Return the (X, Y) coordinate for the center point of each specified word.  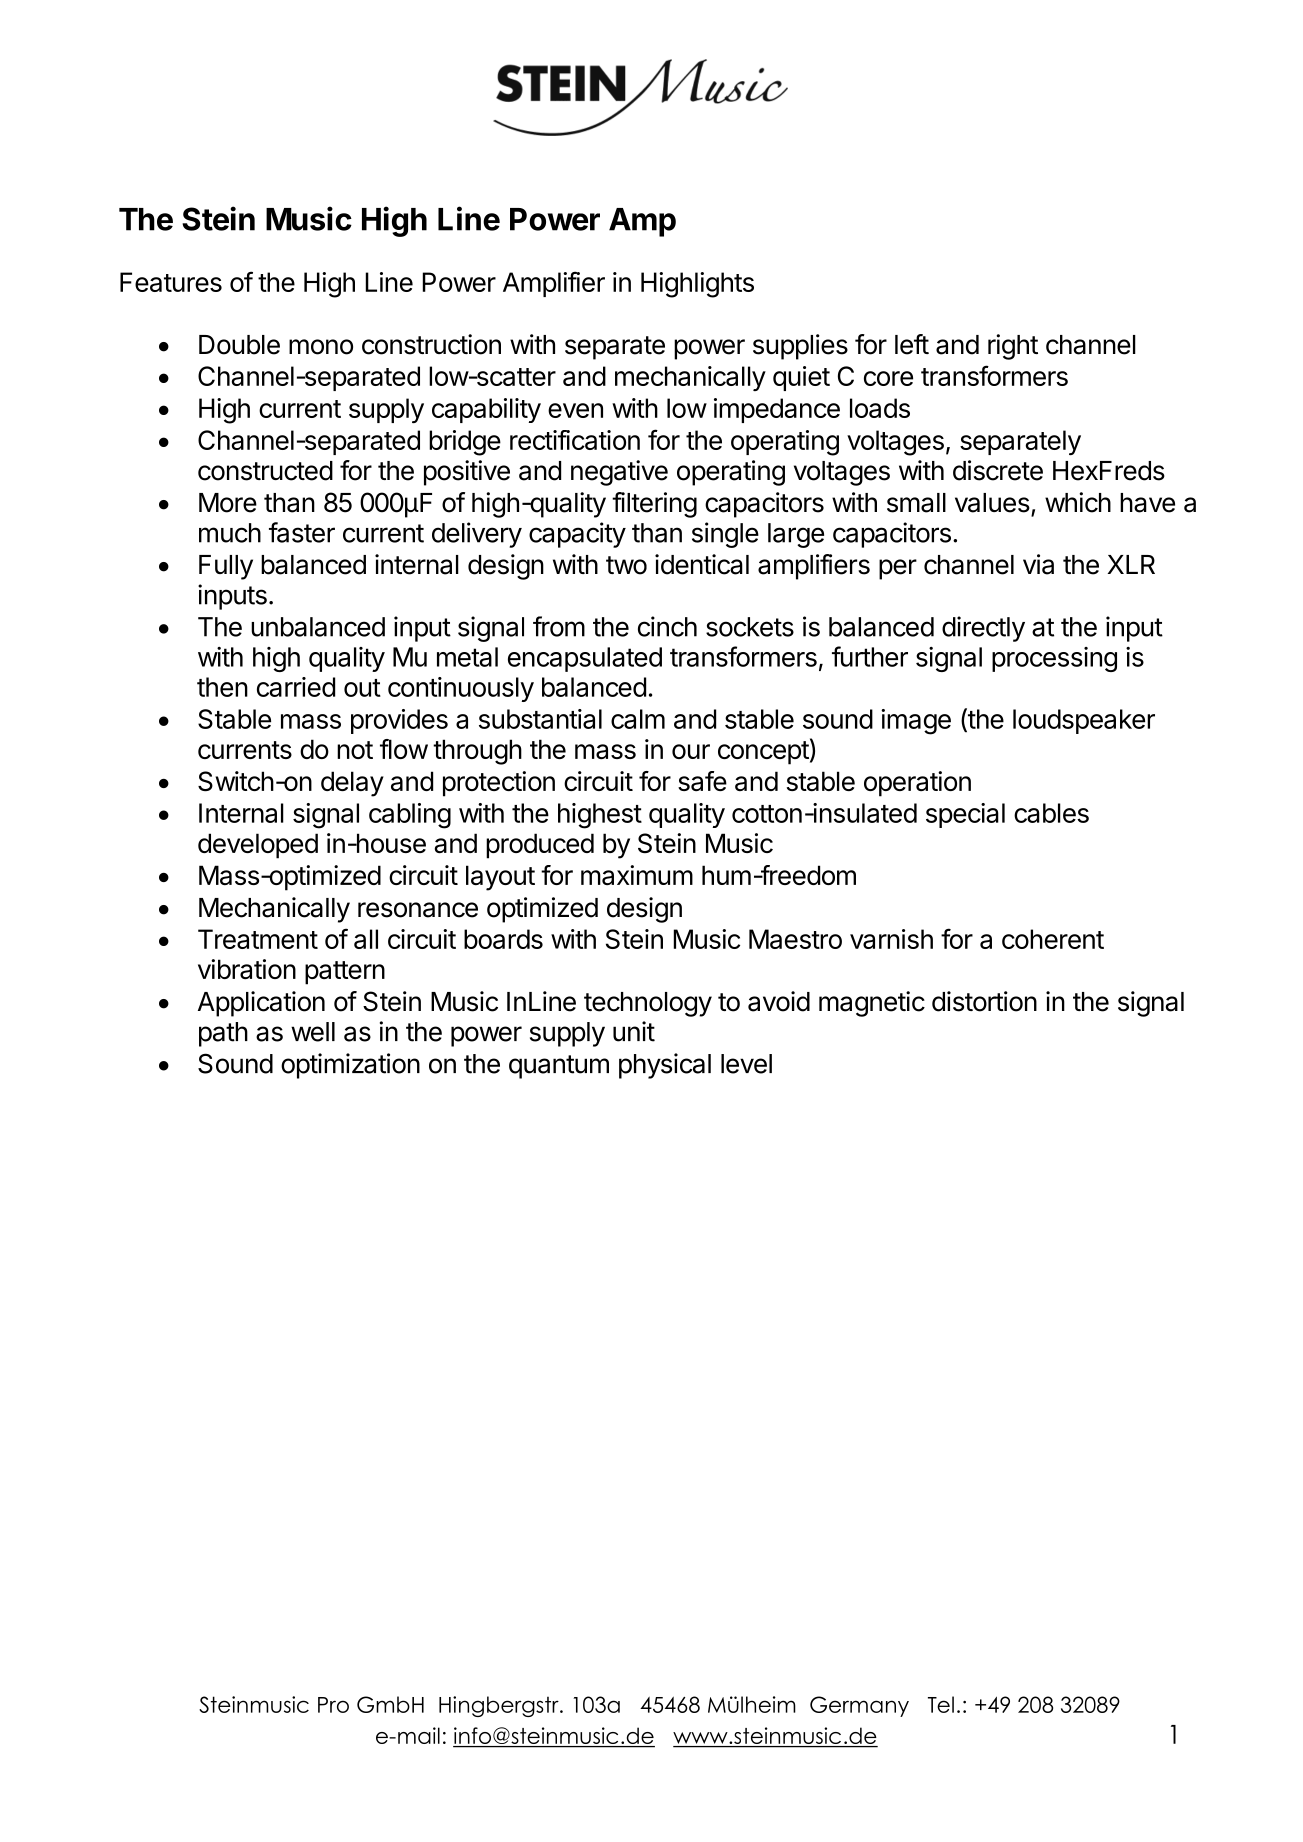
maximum (637, 875)
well (313, 1032)
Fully (226, 567)
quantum (559, 1067)
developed (258, 846)
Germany (859, 1706)
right (1013, 347)
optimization (350, 1066)
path (223, 1034)
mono (321, 347)
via (1038, 564)
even (575, 410)
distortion (984, 1001)
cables (1051, 813)
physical (665, 1066)
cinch (667, 626)
